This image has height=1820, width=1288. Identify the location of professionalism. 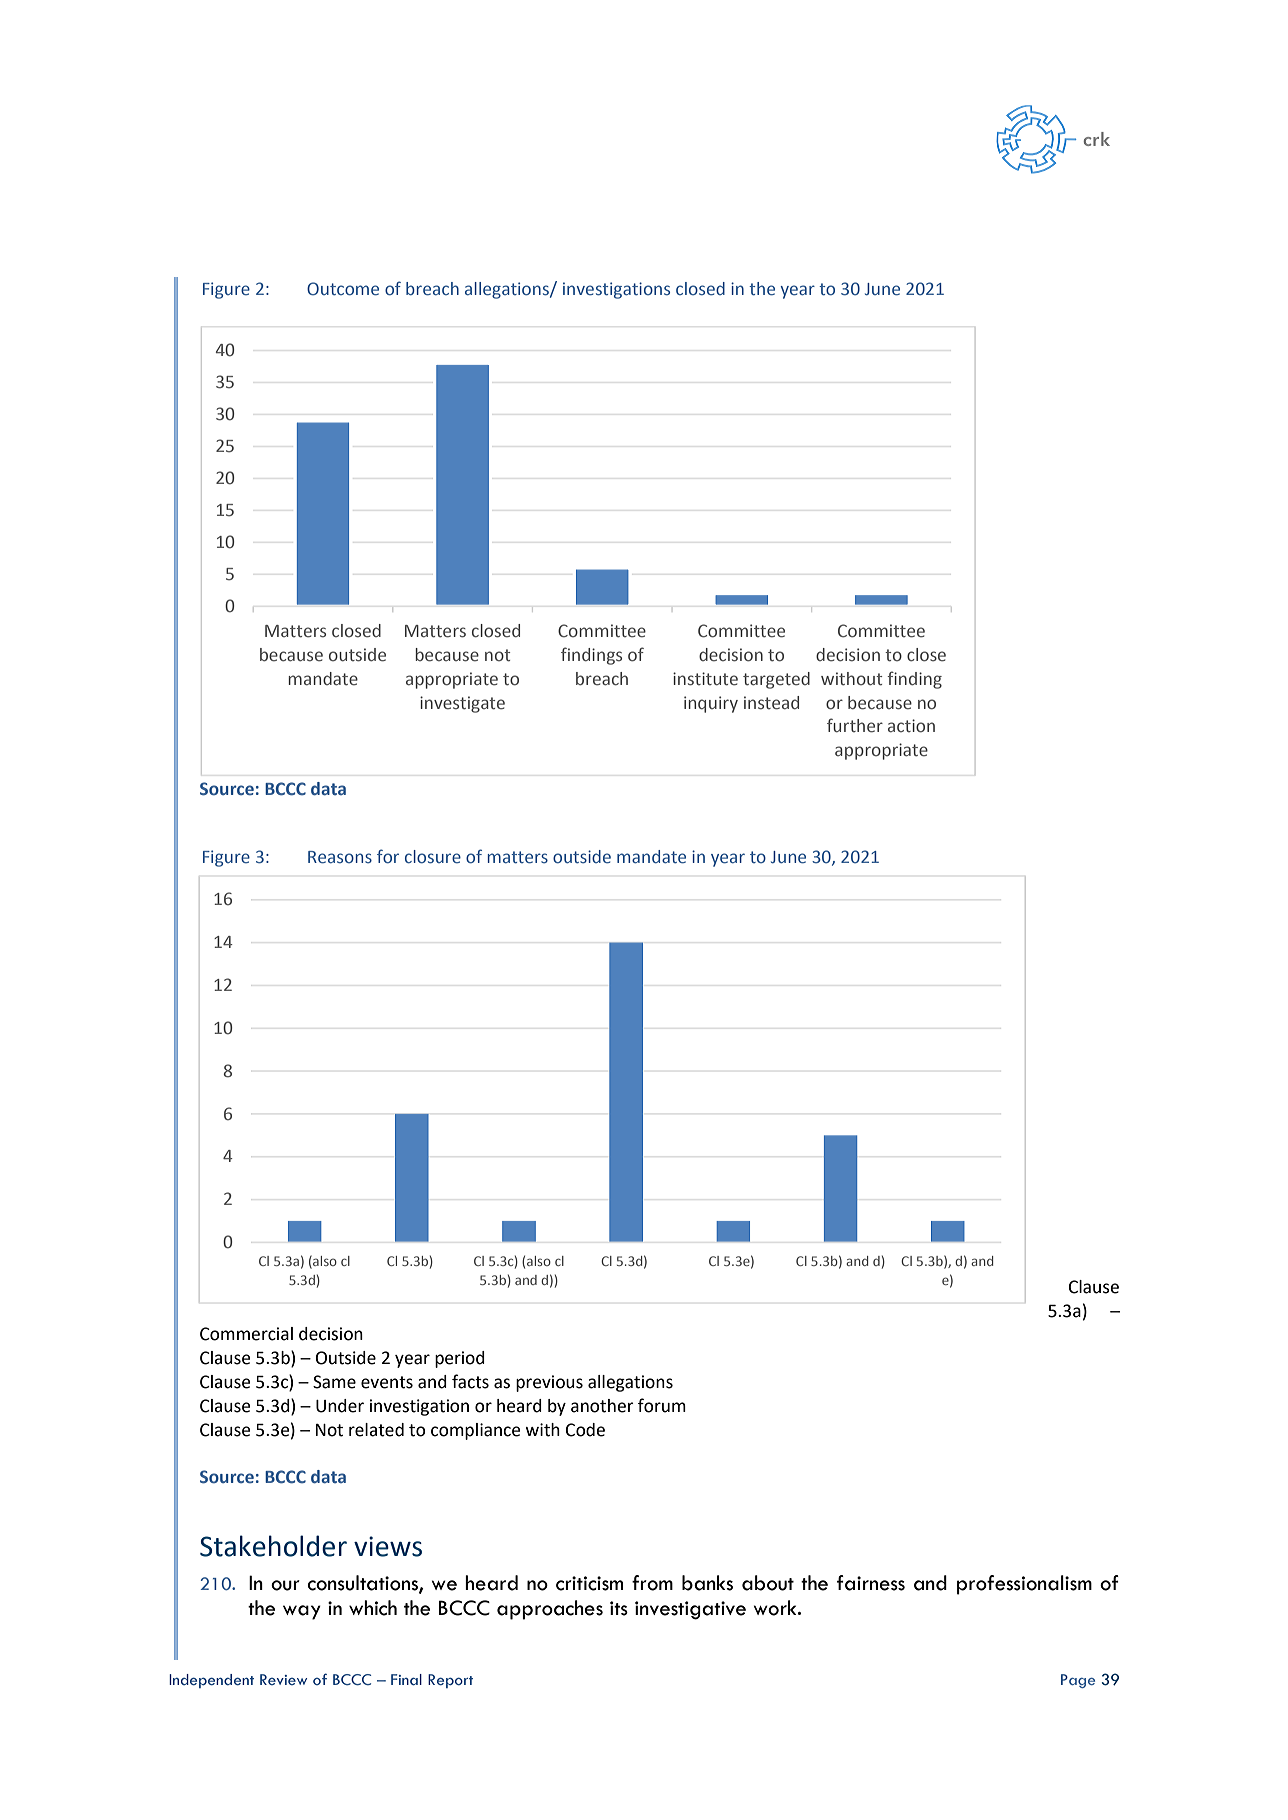
(1024, 1585).
